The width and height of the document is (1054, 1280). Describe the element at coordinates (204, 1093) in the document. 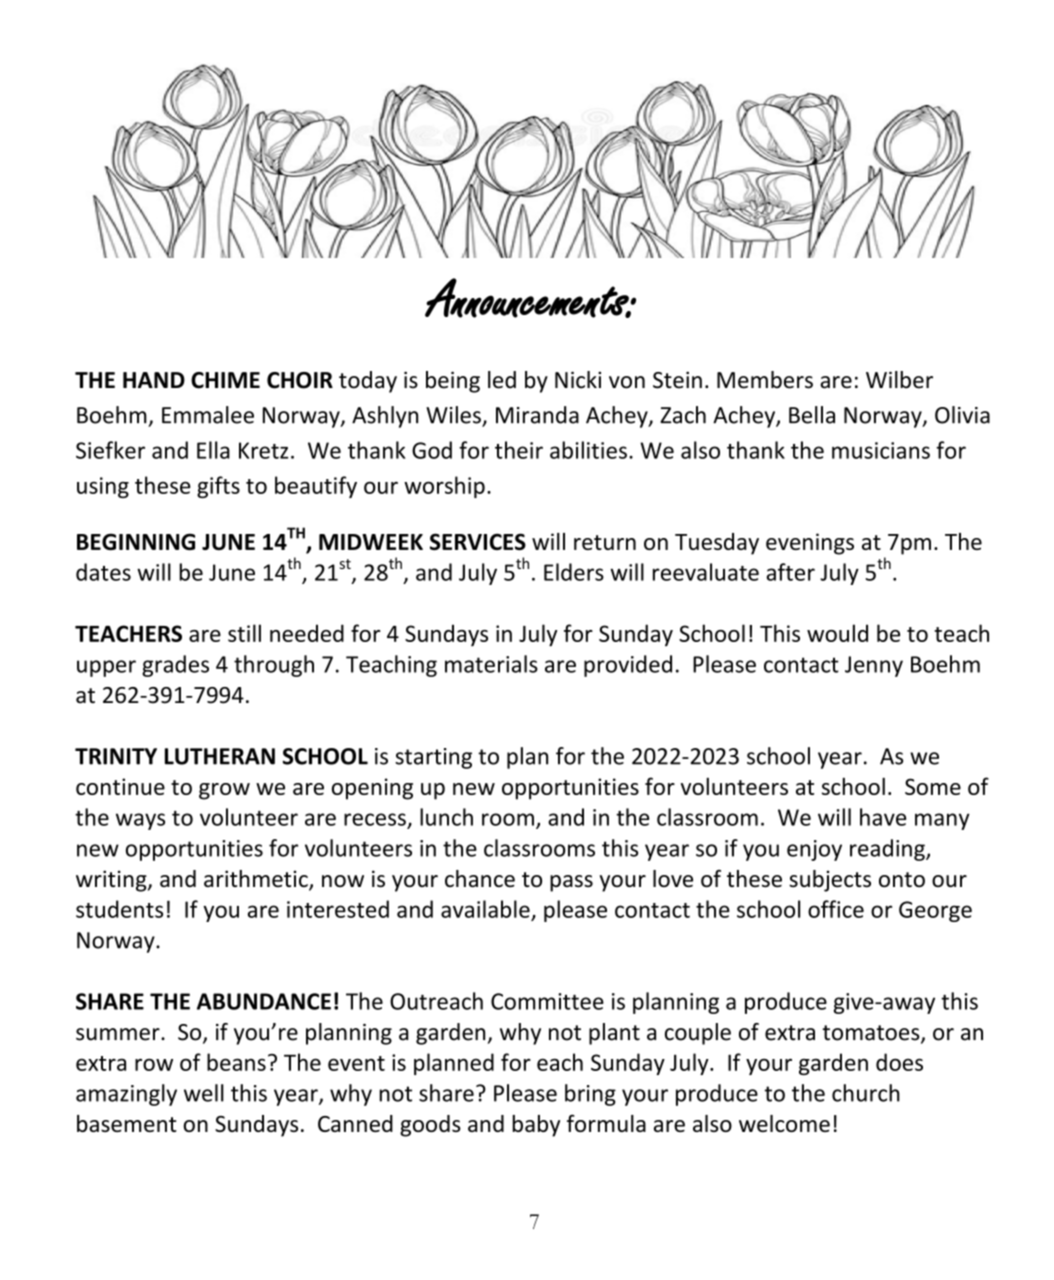

I see `well` at that location.
